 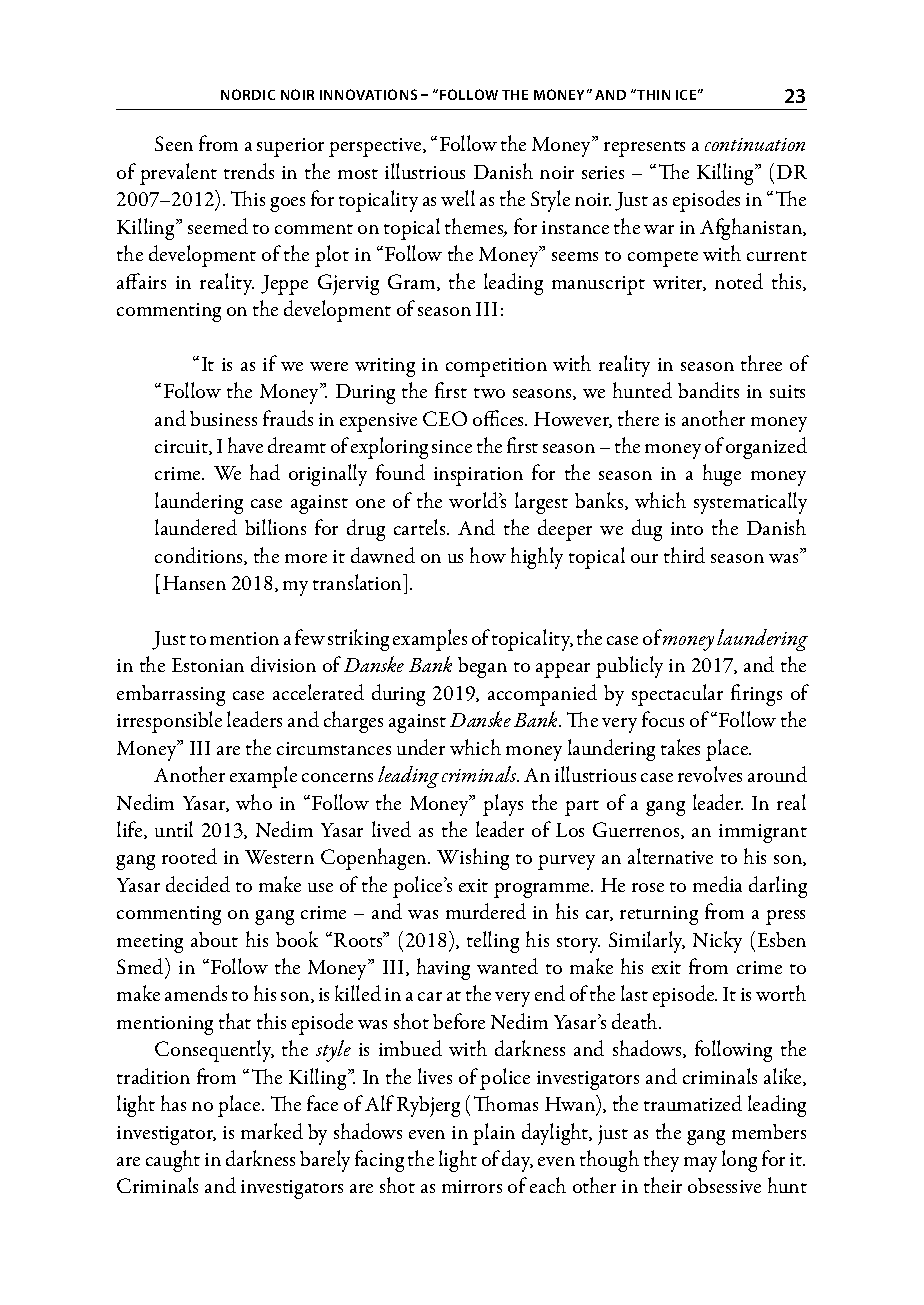 I want to click on plain, so click(x=494, y=1134).
